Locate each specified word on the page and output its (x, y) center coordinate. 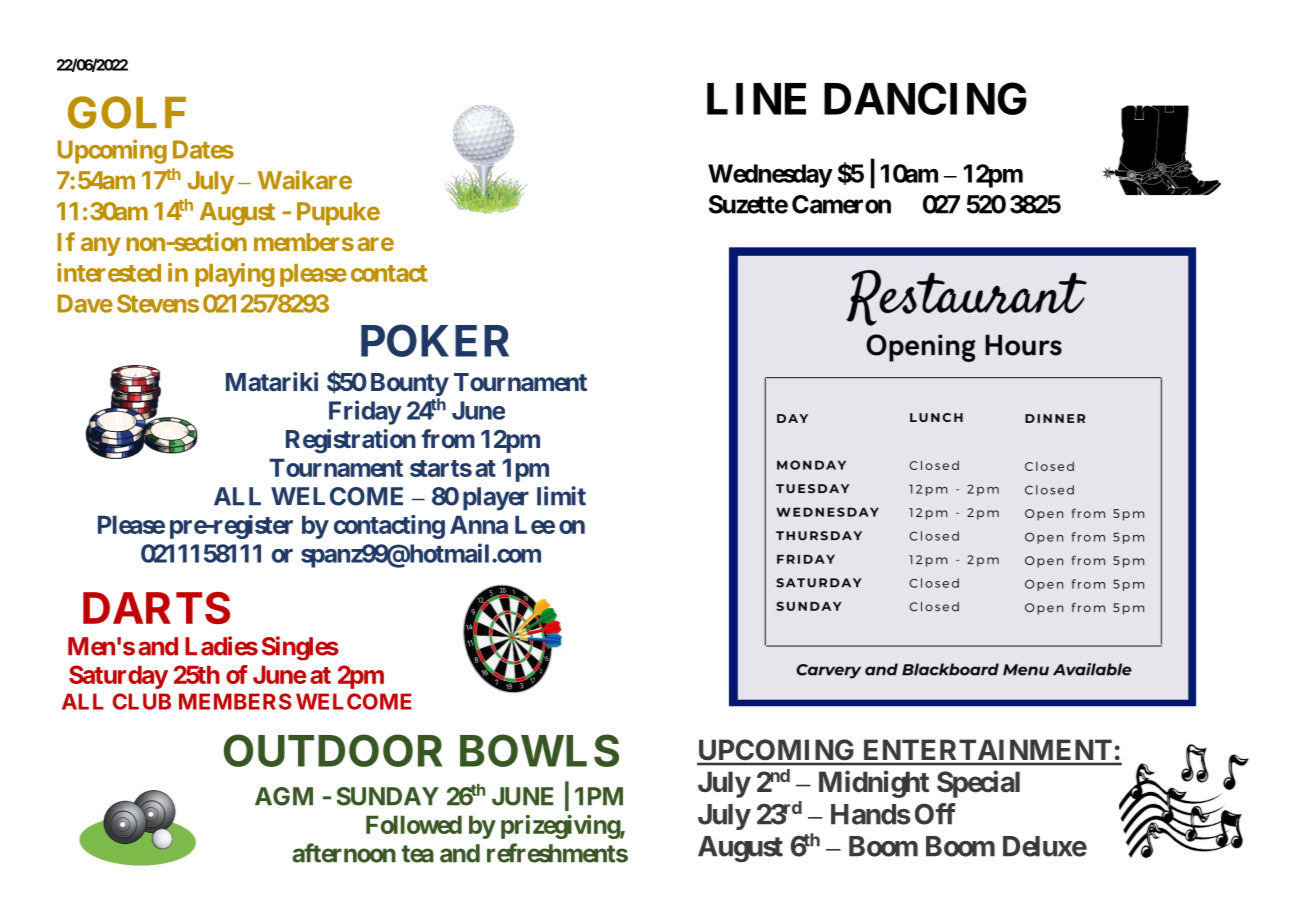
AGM (284, 796)
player (496, 499)
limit (561, 496)
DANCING (925, 98)
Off (935, 814)
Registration (351, 441)
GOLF (127, 112)
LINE (756, 99)
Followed (414, 824)
